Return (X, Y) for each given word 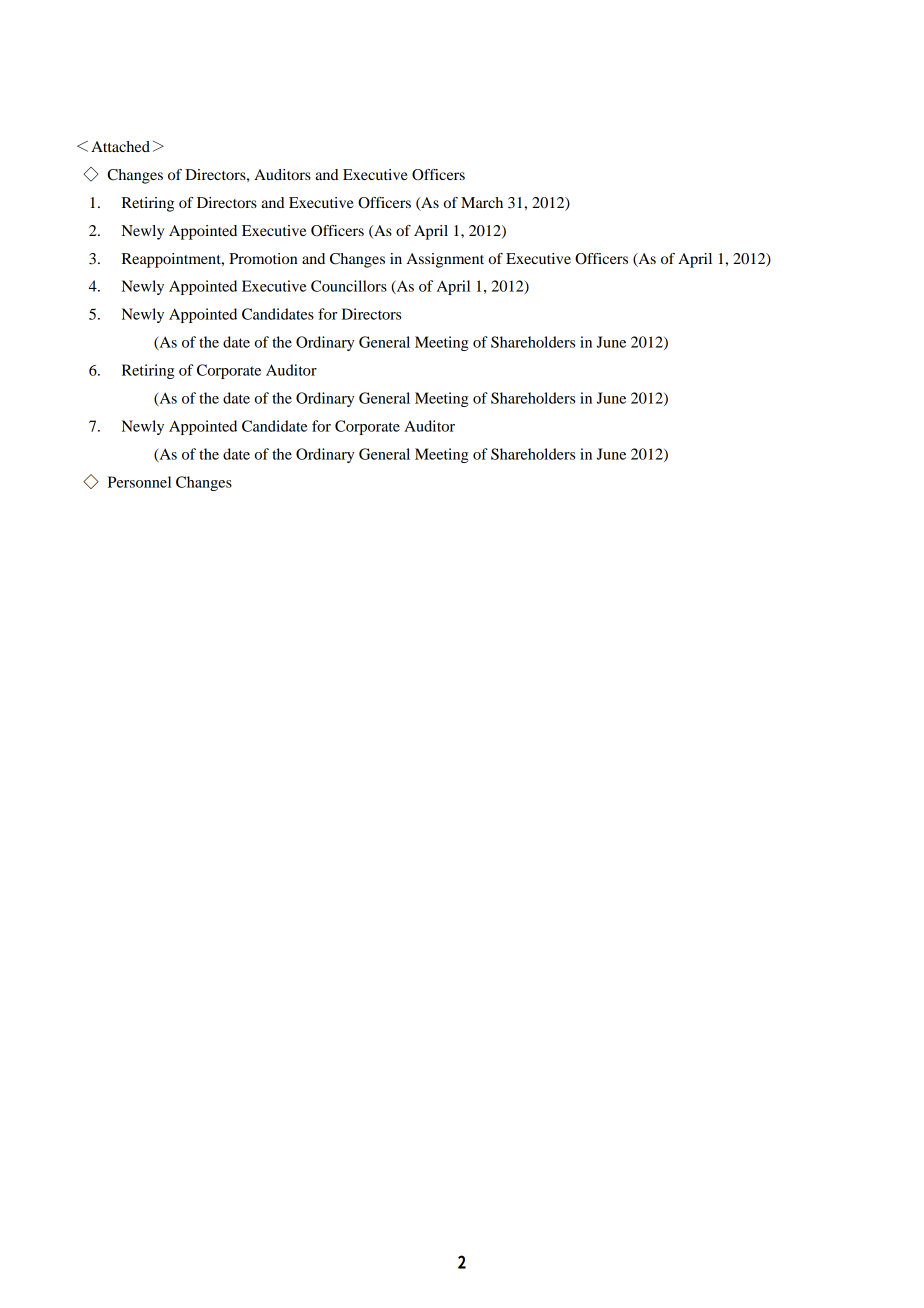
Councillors (349, 286)
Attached (120, 146)
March (482, 202)
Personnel (139, 482)
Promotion (263, 258)
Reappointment (172, 260)
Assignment (445, 260)
